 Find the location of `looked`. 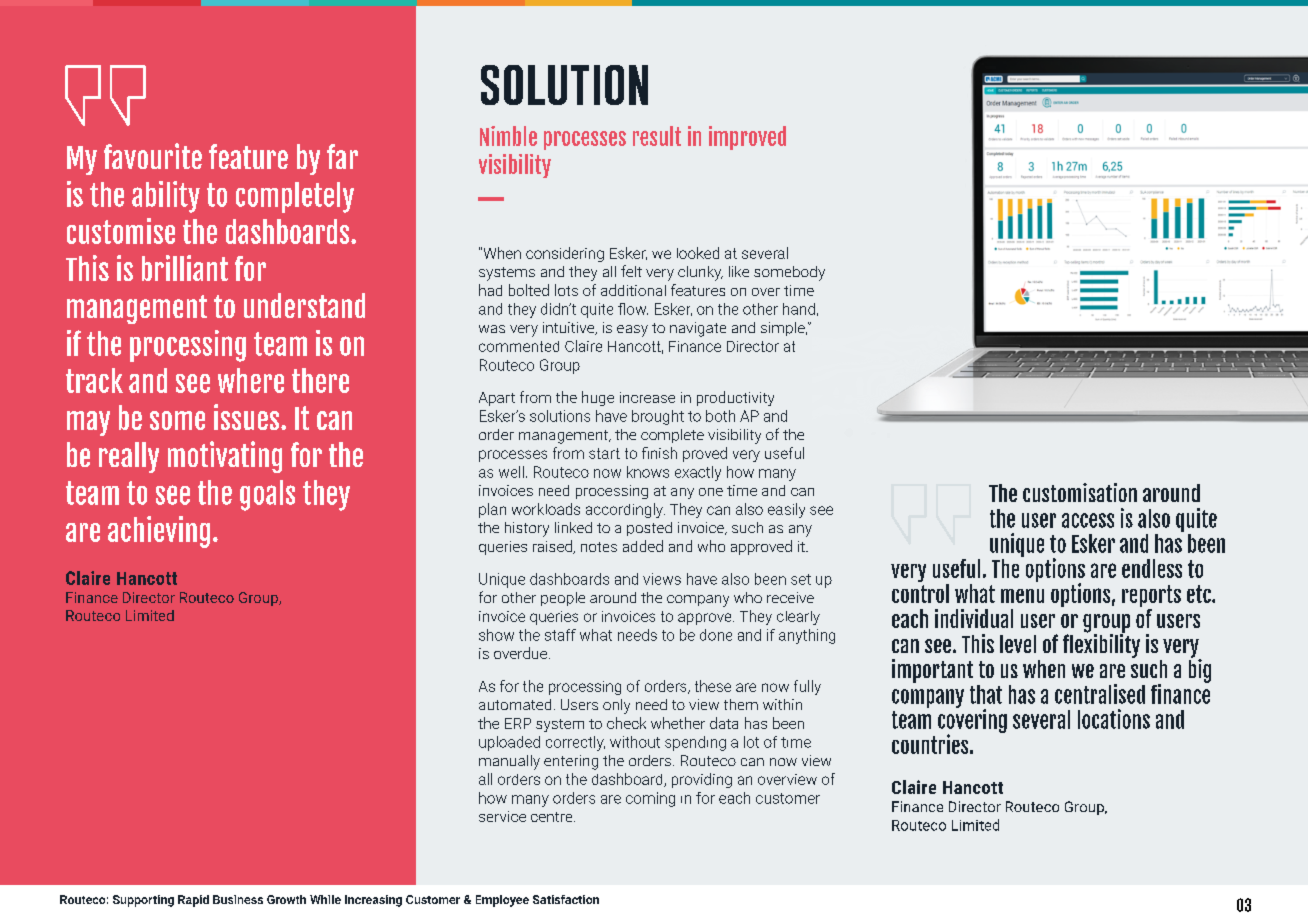

looked is located at coordinates (698, 253).
